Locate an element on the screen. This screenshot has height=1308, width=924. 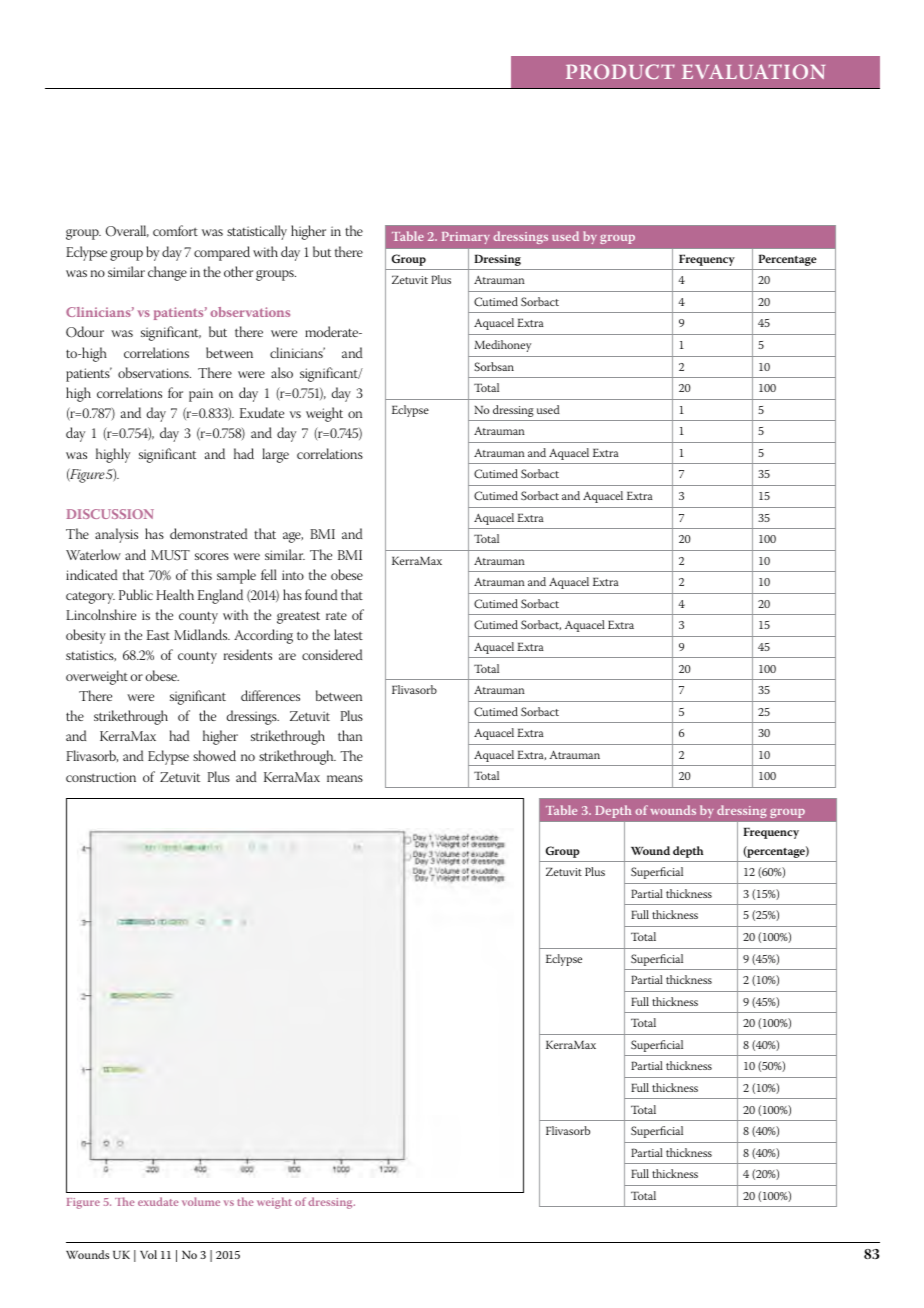
pain is located at coordinates (201, 395).
